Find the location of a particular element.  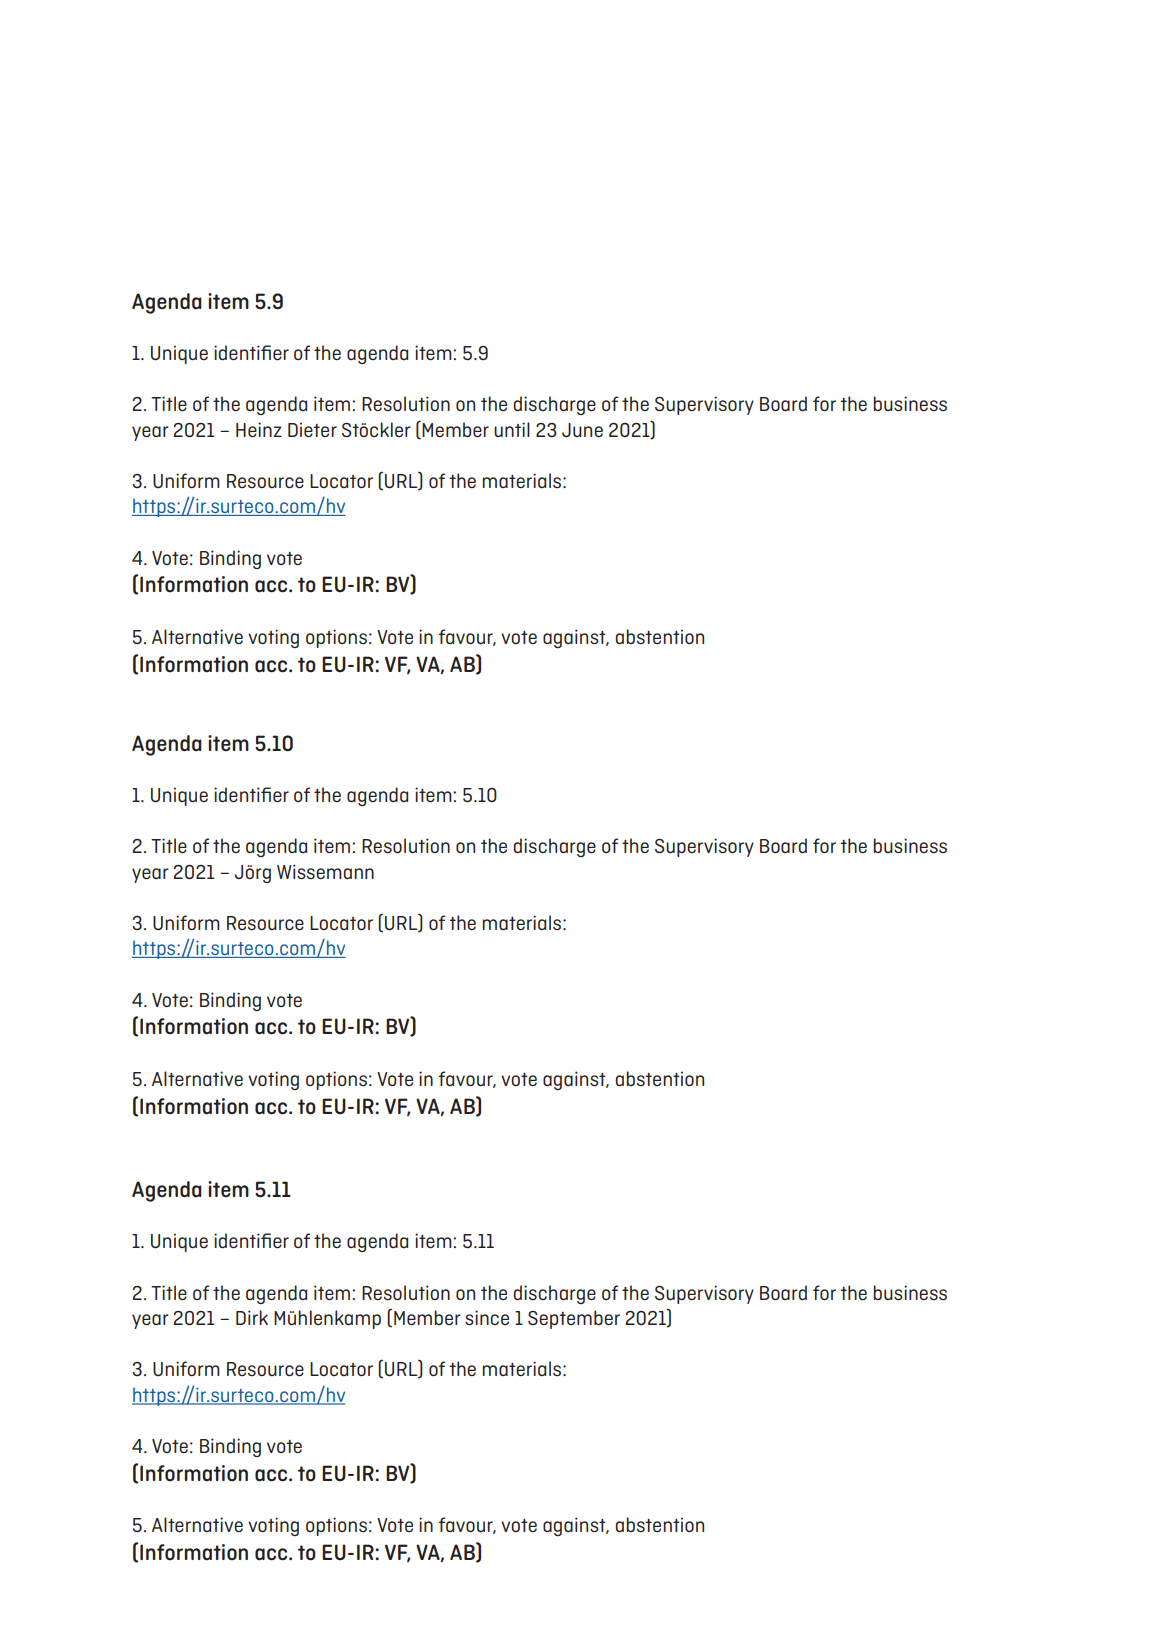

since is located at coordinates (487, 1318).
